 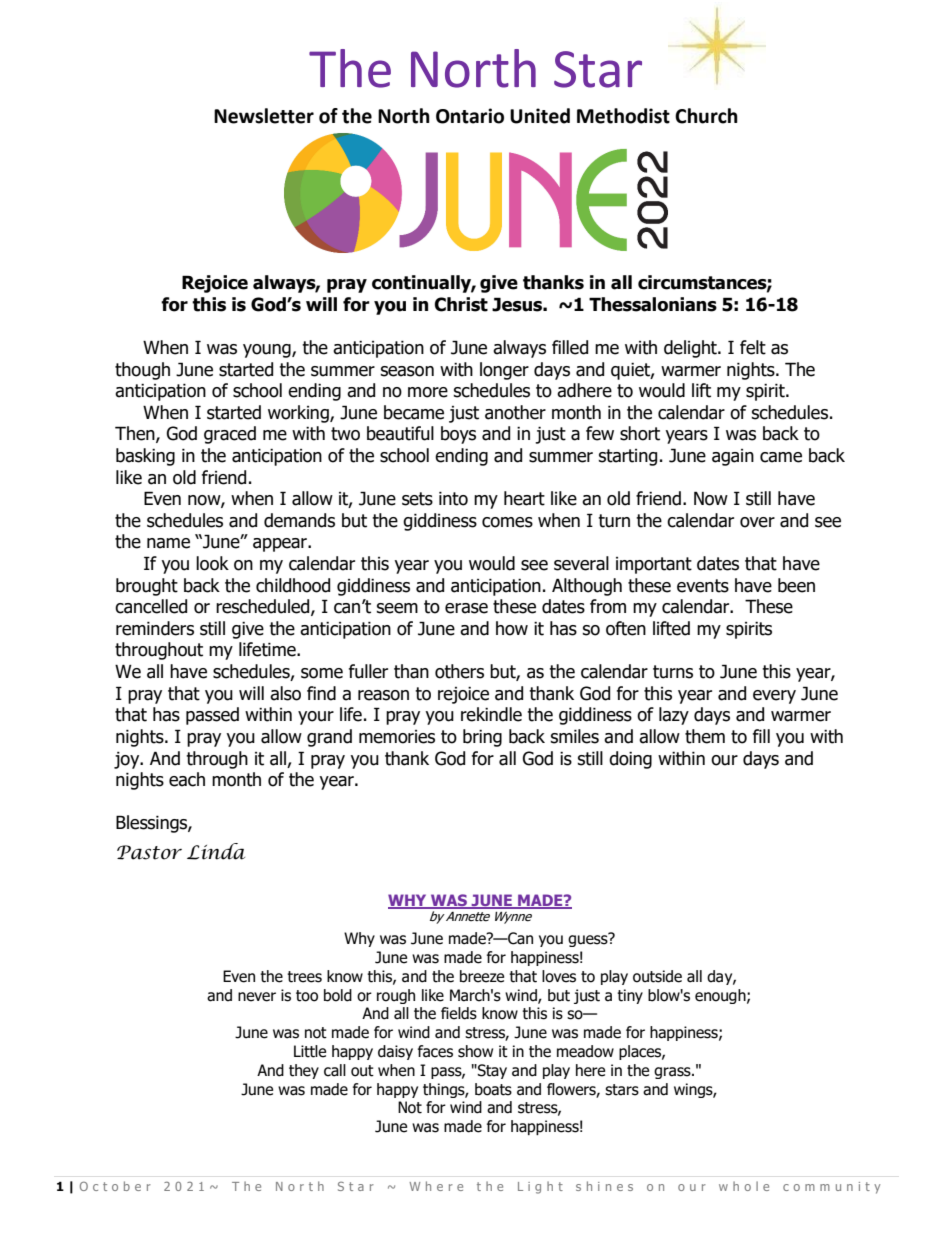 What do you see at coordinates (691, 349) in the document?
I see `delight` at bounding box center [691, 349].
